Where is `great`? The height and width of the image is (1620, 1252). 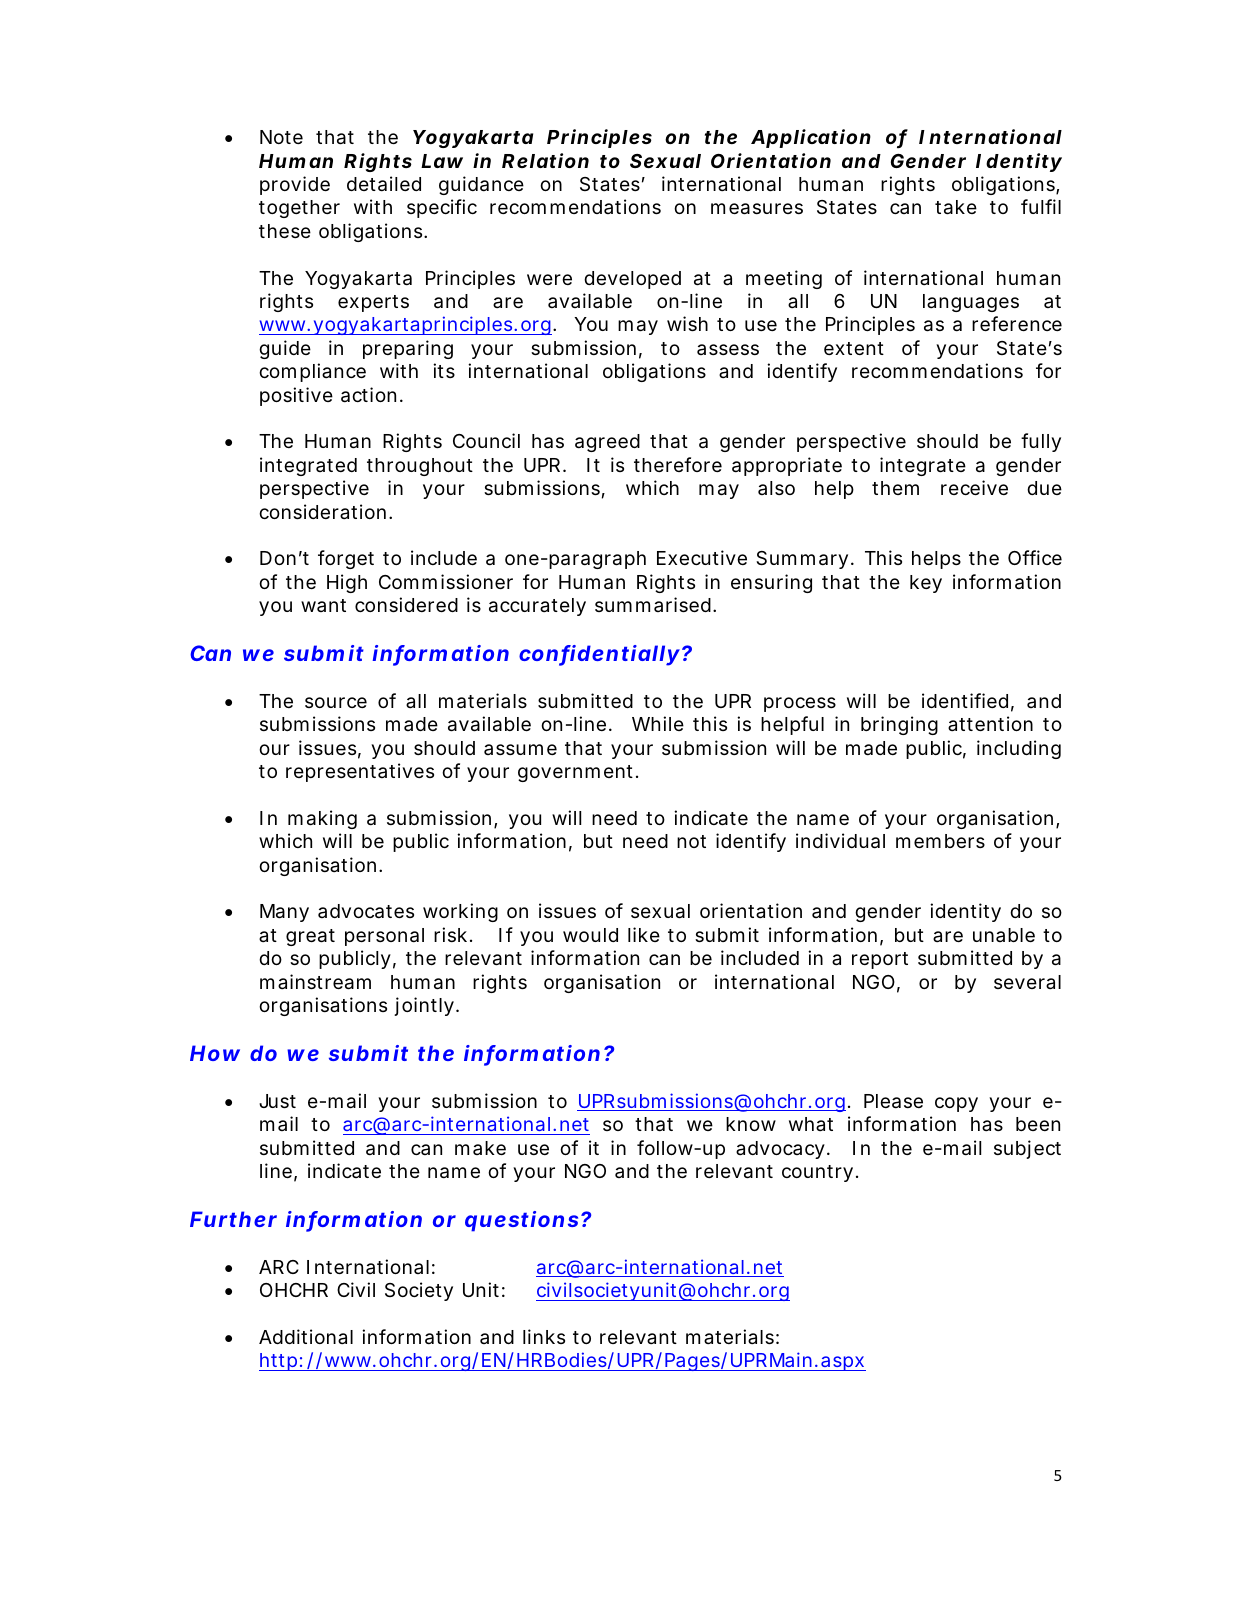 great is located at coordinates (310, 937).
